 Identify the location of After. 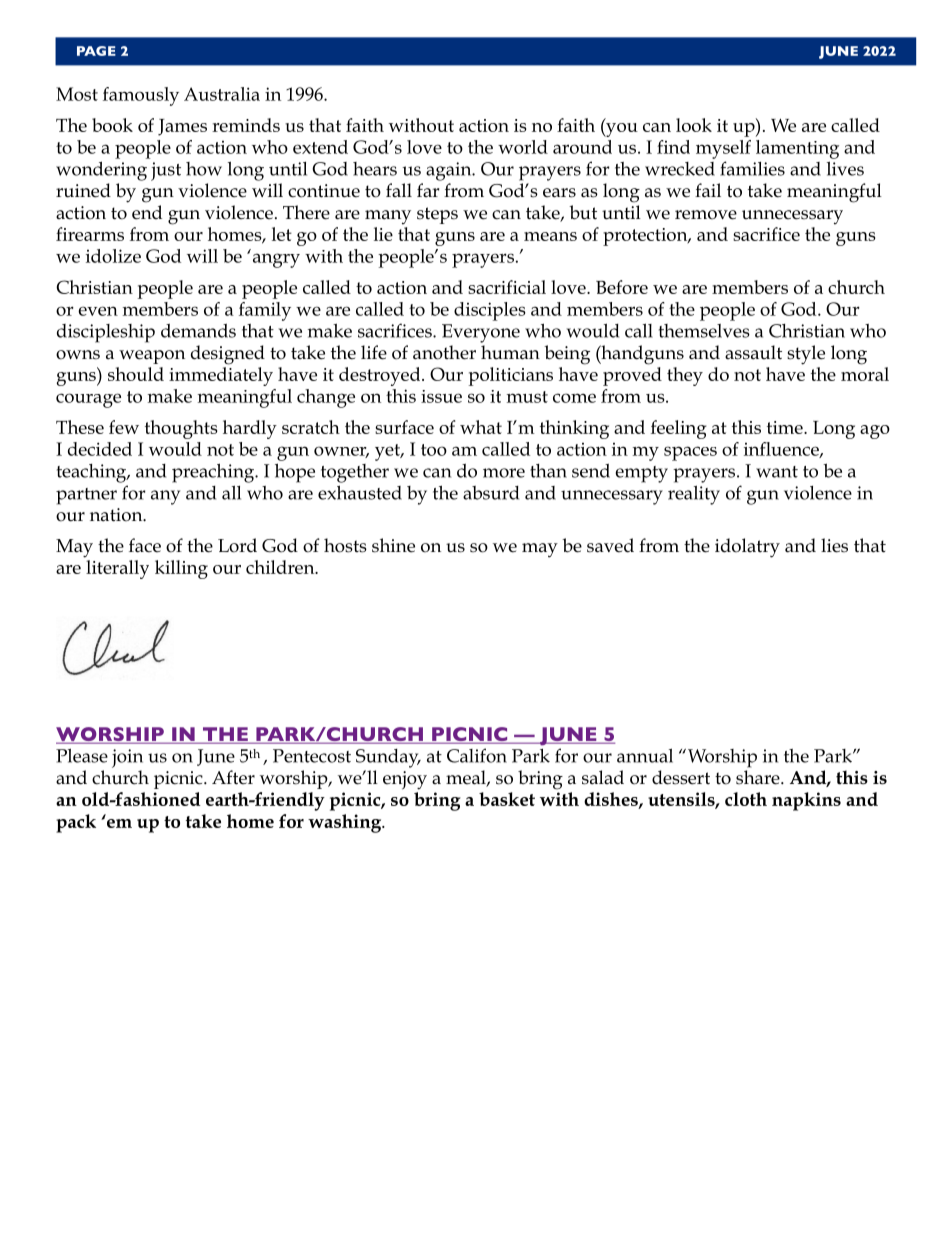
(233, 777).
